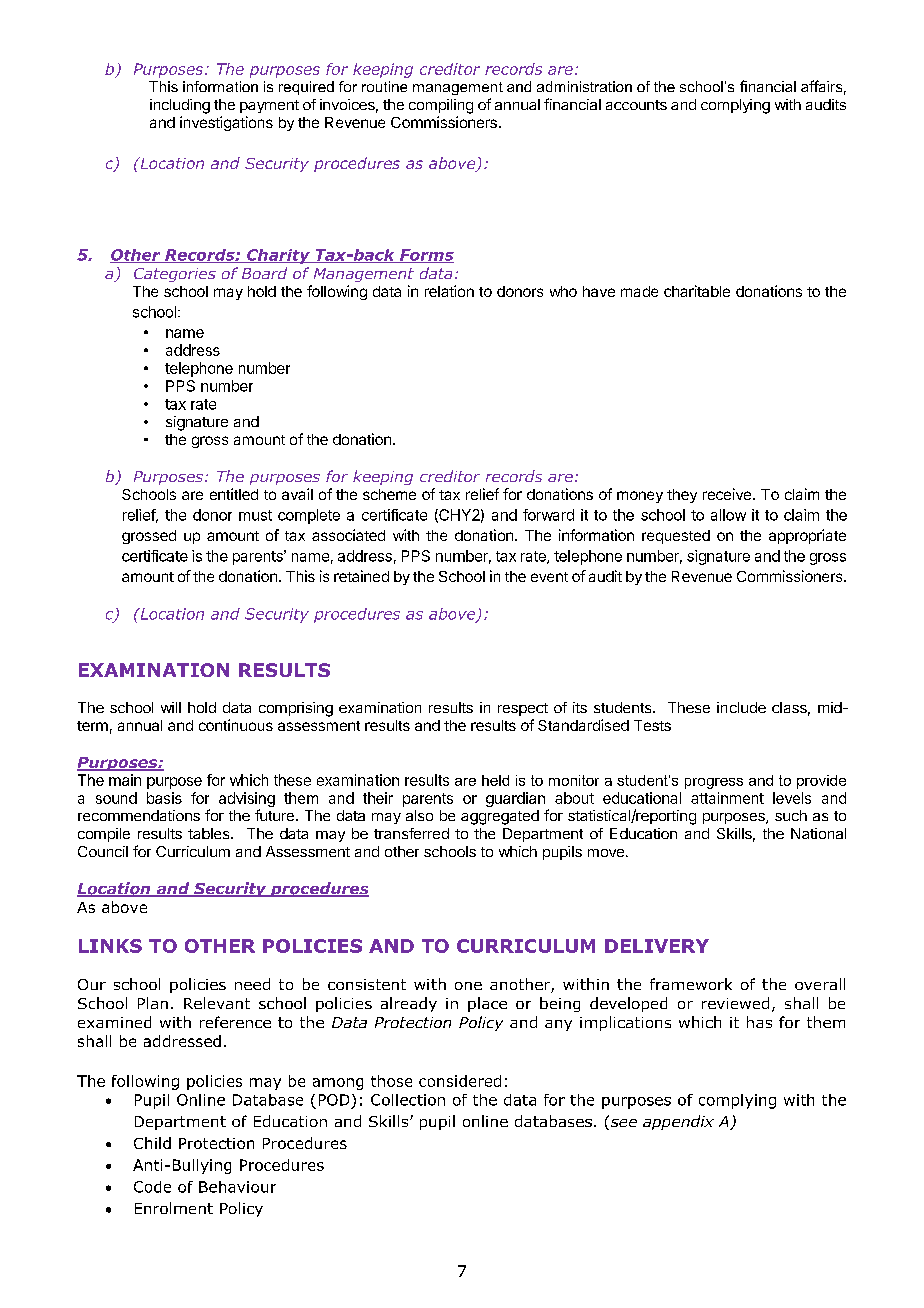 Image resolution: width=924 pixels, height=1308 pixels. I want to click on respect, so click(523, 709).
